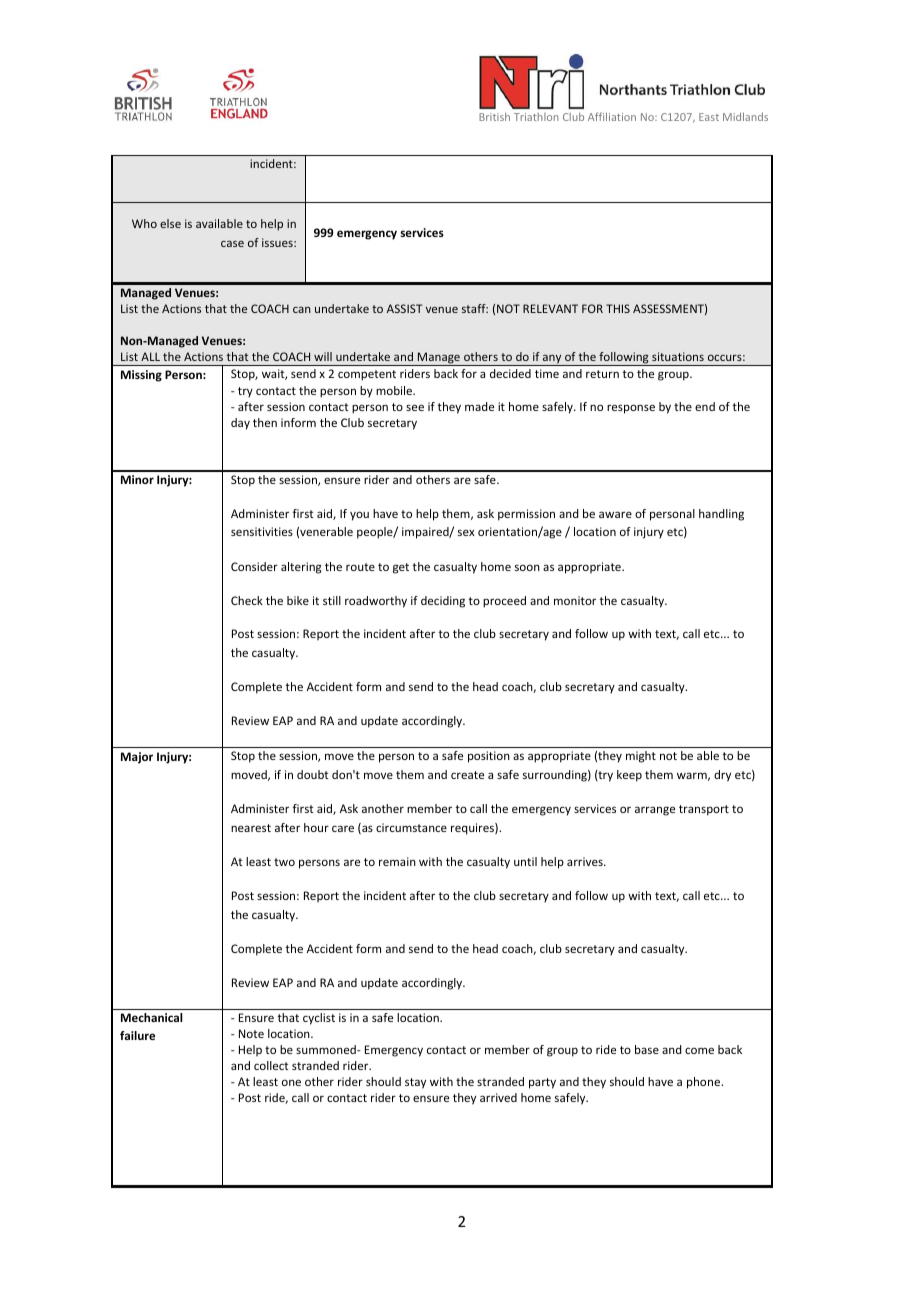 This image has width=924, height=1308. Describe the element at coordinates (647, 1049) in the image. I see `base` at that location.
